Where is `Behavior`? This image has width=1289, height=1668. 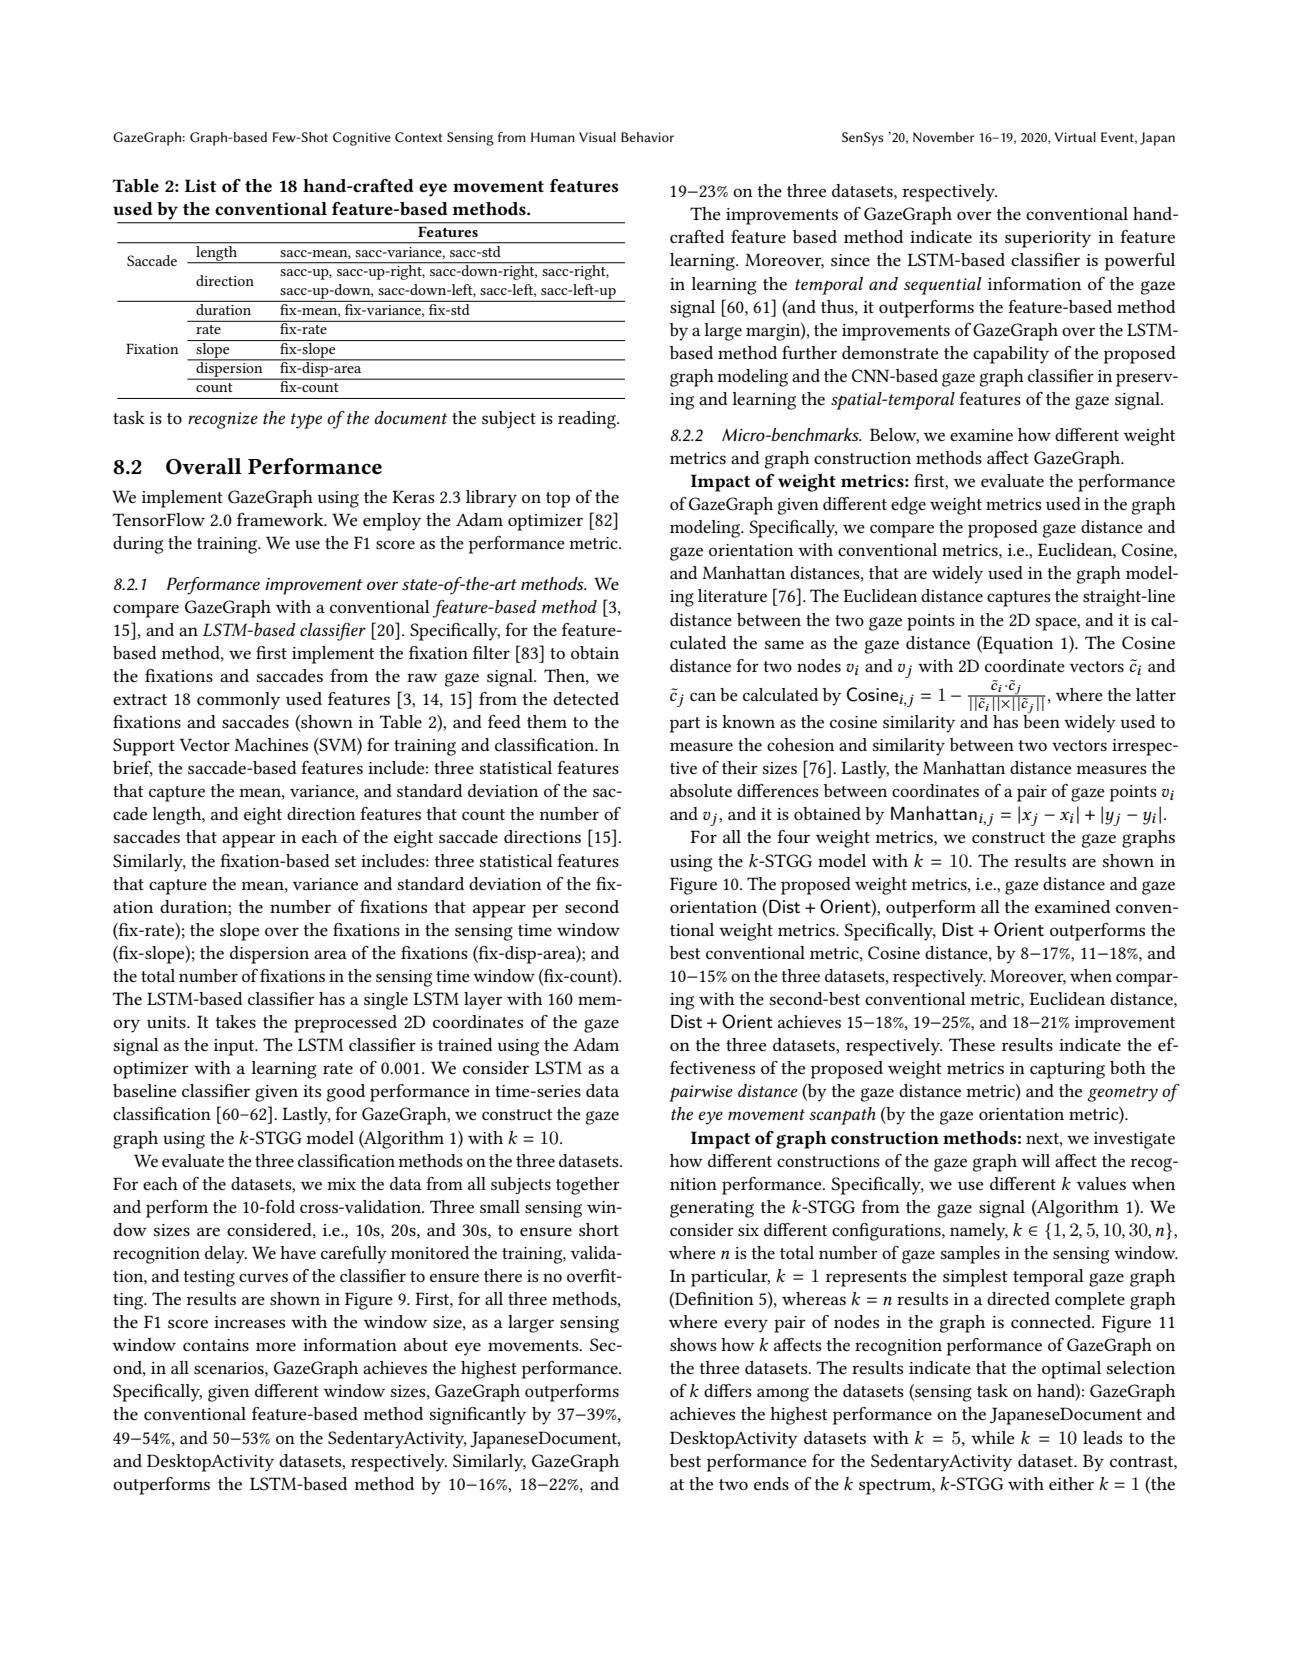
Behavior is located at coordinates (647, 137).
